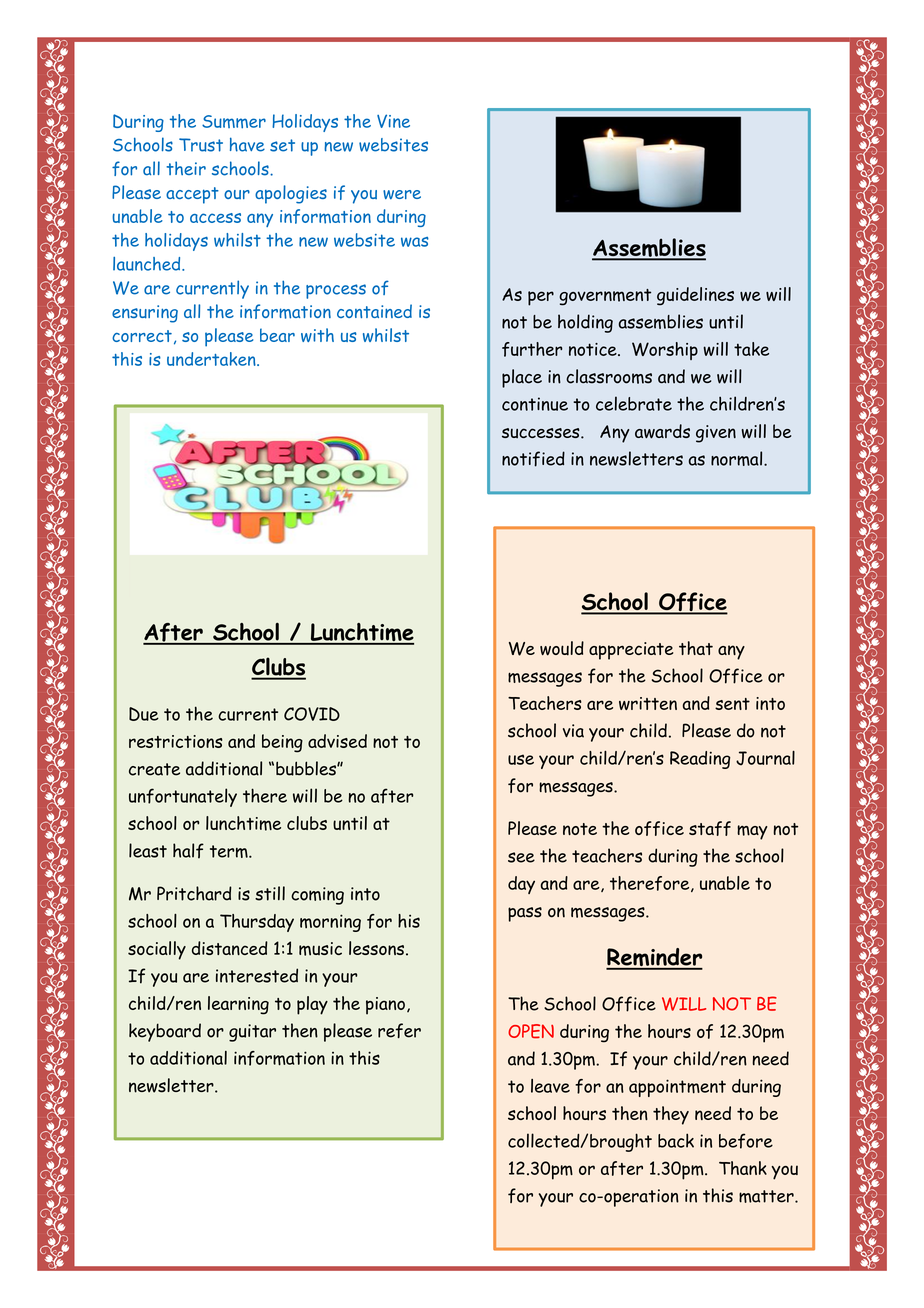 This screenshot has width=924, height=1308. Describe the element at coordinates (696, 648) in the screenshot. I see `that` at that location.
